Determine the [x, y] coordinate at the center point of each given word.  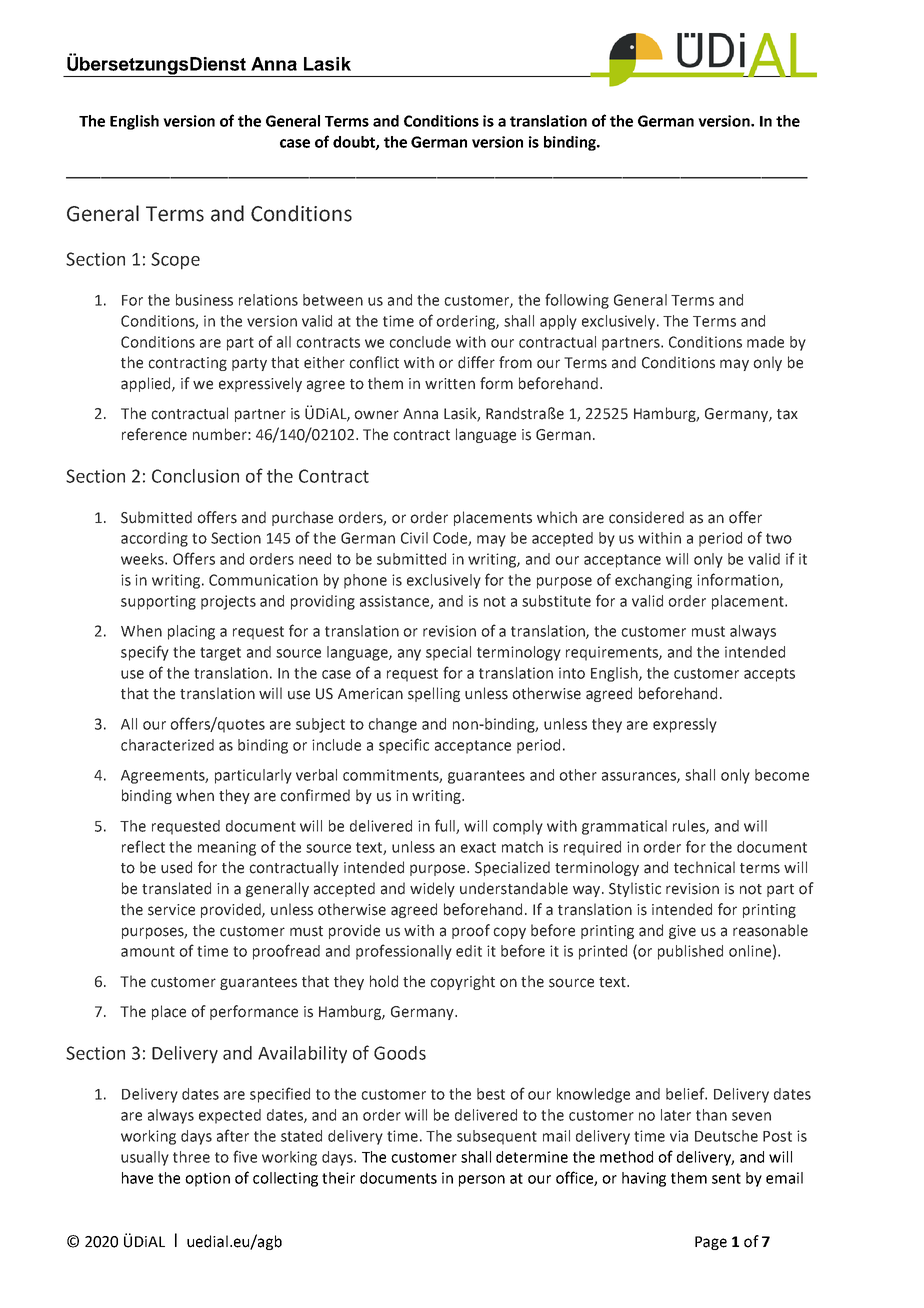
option [207, 1179]
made [765, 342]
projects [228, 602]
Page [711, 1243]
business [204, 300]
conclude [420, 342]
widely [432, 889]
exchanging [653, 581]
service [171, 910]
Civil [414, 538]
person [482, 1181]
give [682, 932]
